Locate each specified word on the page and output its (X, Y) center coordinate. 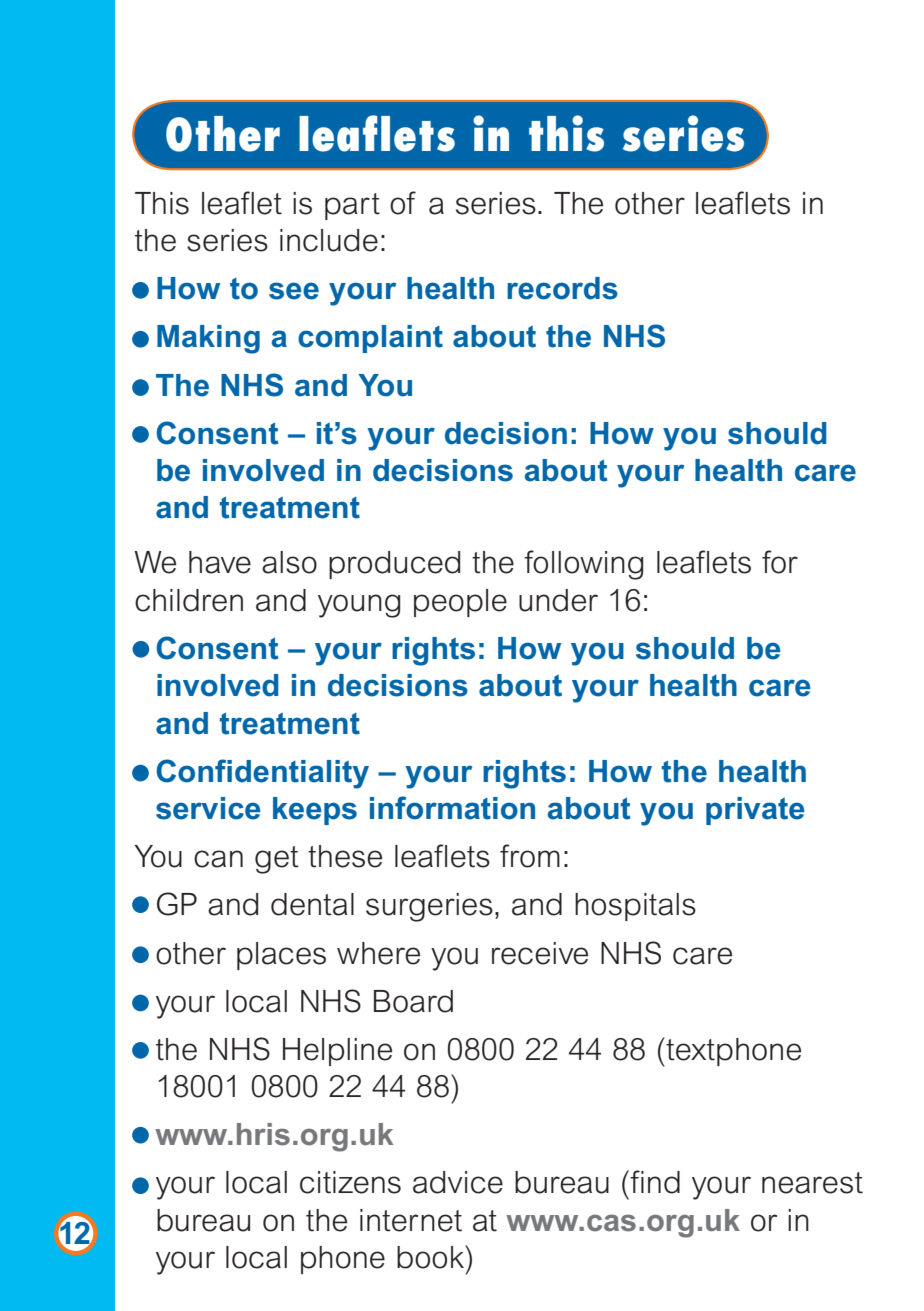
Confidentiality (263, 774)
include (329, 240)
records (562, 288)
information (452, 808)
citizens (350, 1182)
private (755, 811)
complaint (370, 339)
